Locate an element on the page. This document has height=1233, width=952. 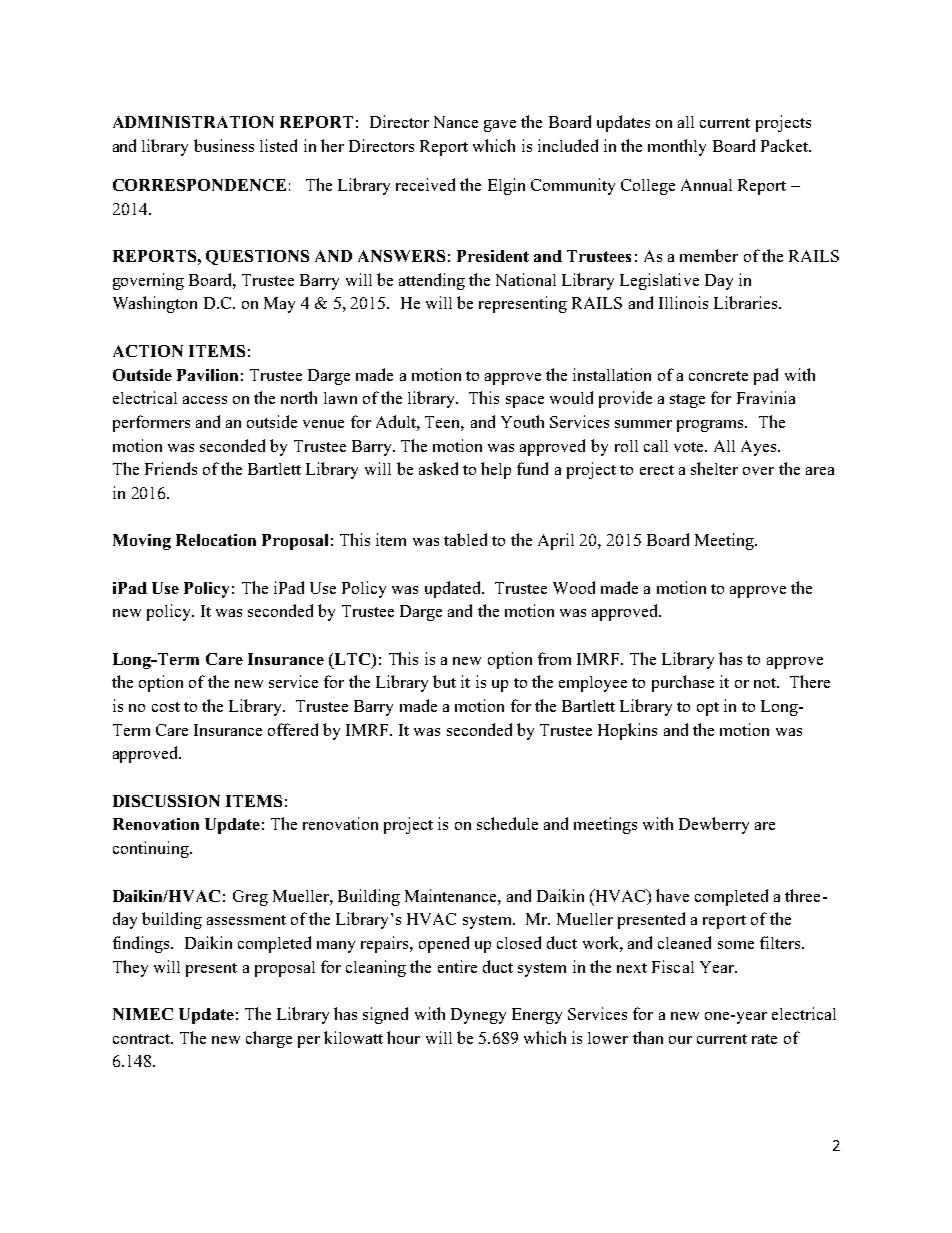
Youth is located at coordinates (522, 421).
